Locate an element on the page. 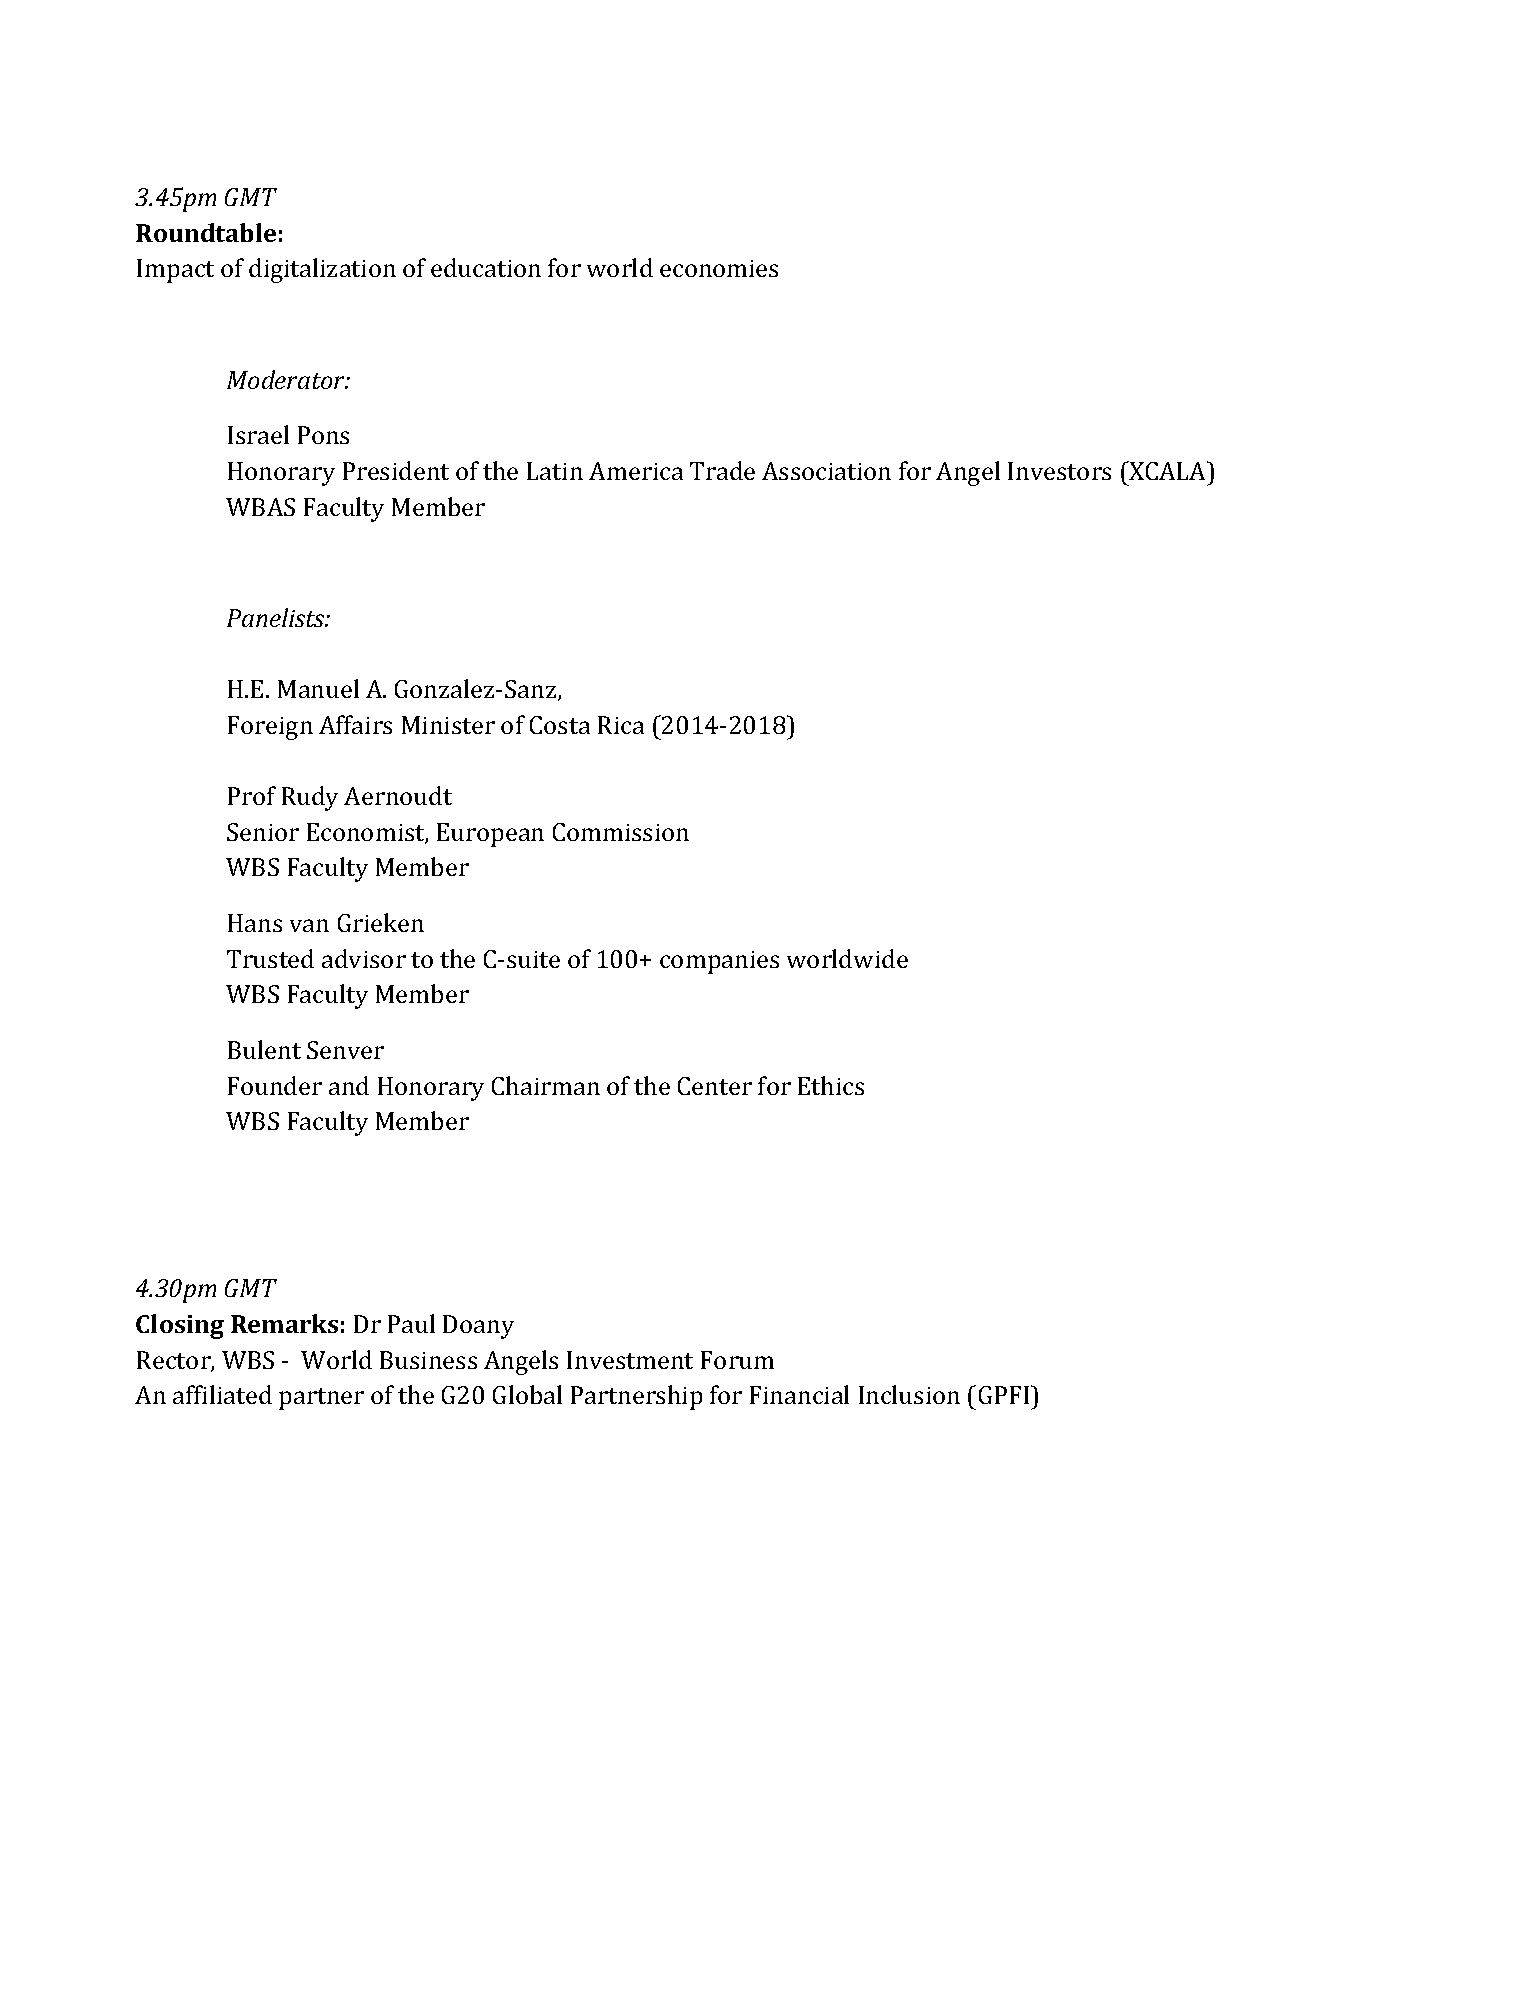 The width and height of the document is (1539, 1992). companies is located at coordinates (719, 962).
